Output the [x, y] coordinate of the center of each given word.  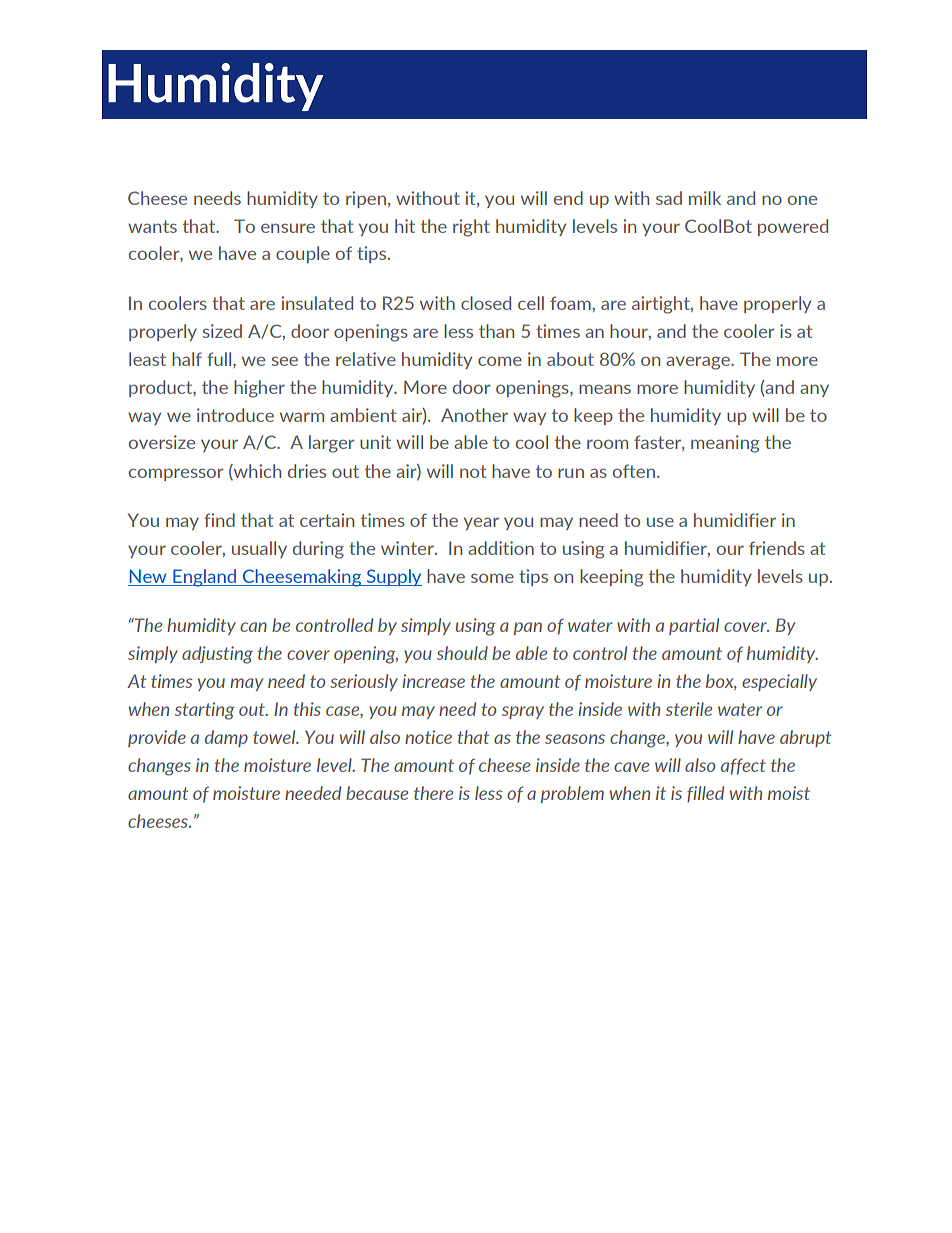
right [471, 228]
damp [226, 738]
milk [705, 198]
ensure [288, 228]
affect [743, 766]
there [433, 793]
